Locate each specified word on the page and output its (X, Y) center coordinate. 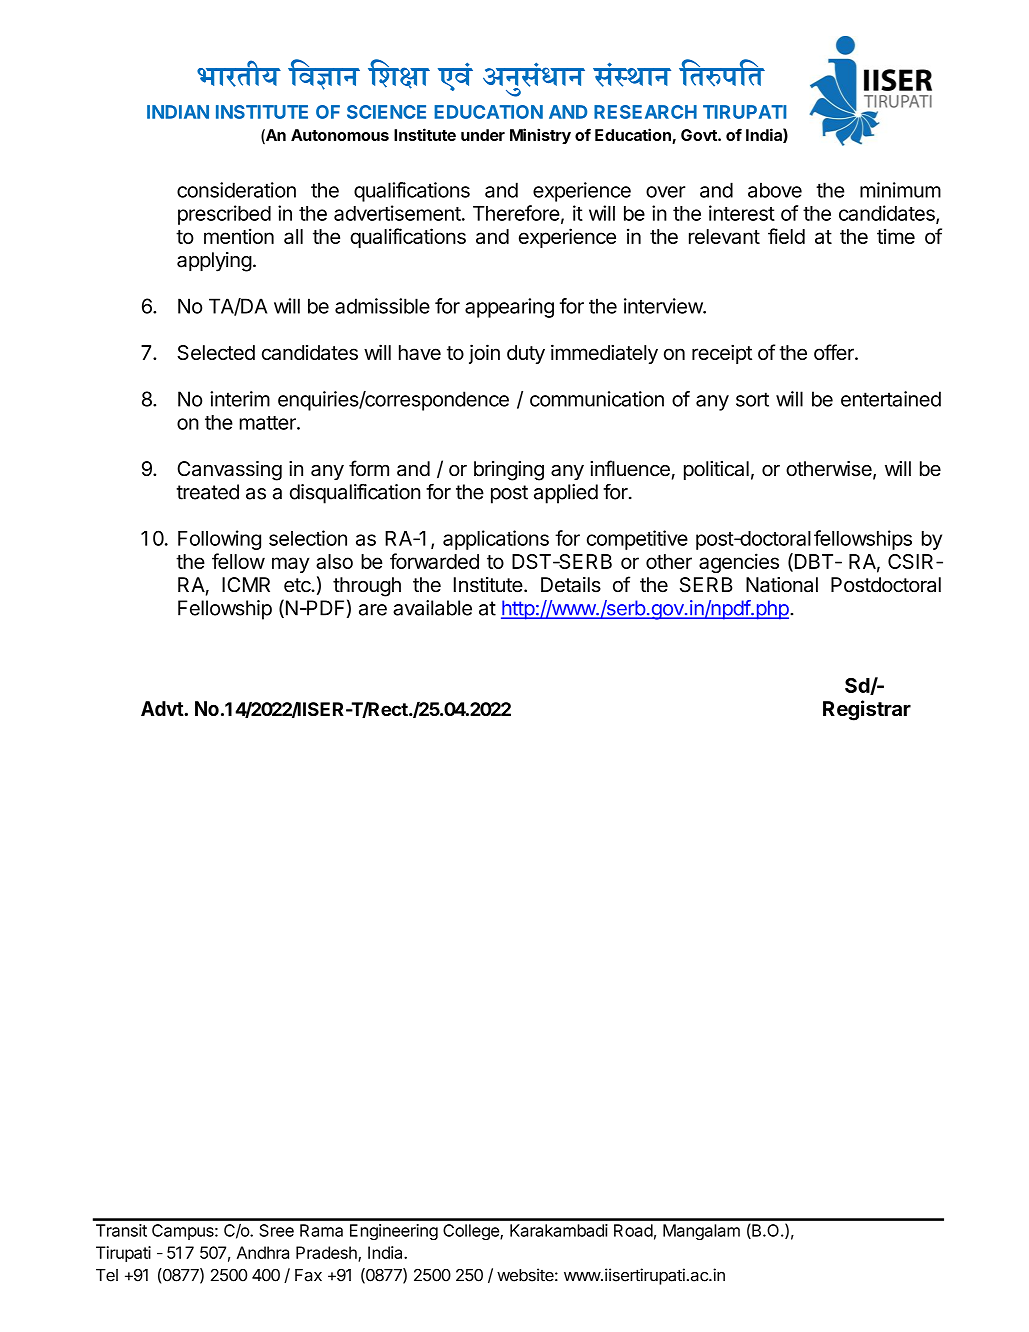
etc (298, 585)
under (483, 135)
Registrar (867, 710)
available (432, 608)
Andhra (263, 1252)
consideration (236, 190)
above (775, 190)
